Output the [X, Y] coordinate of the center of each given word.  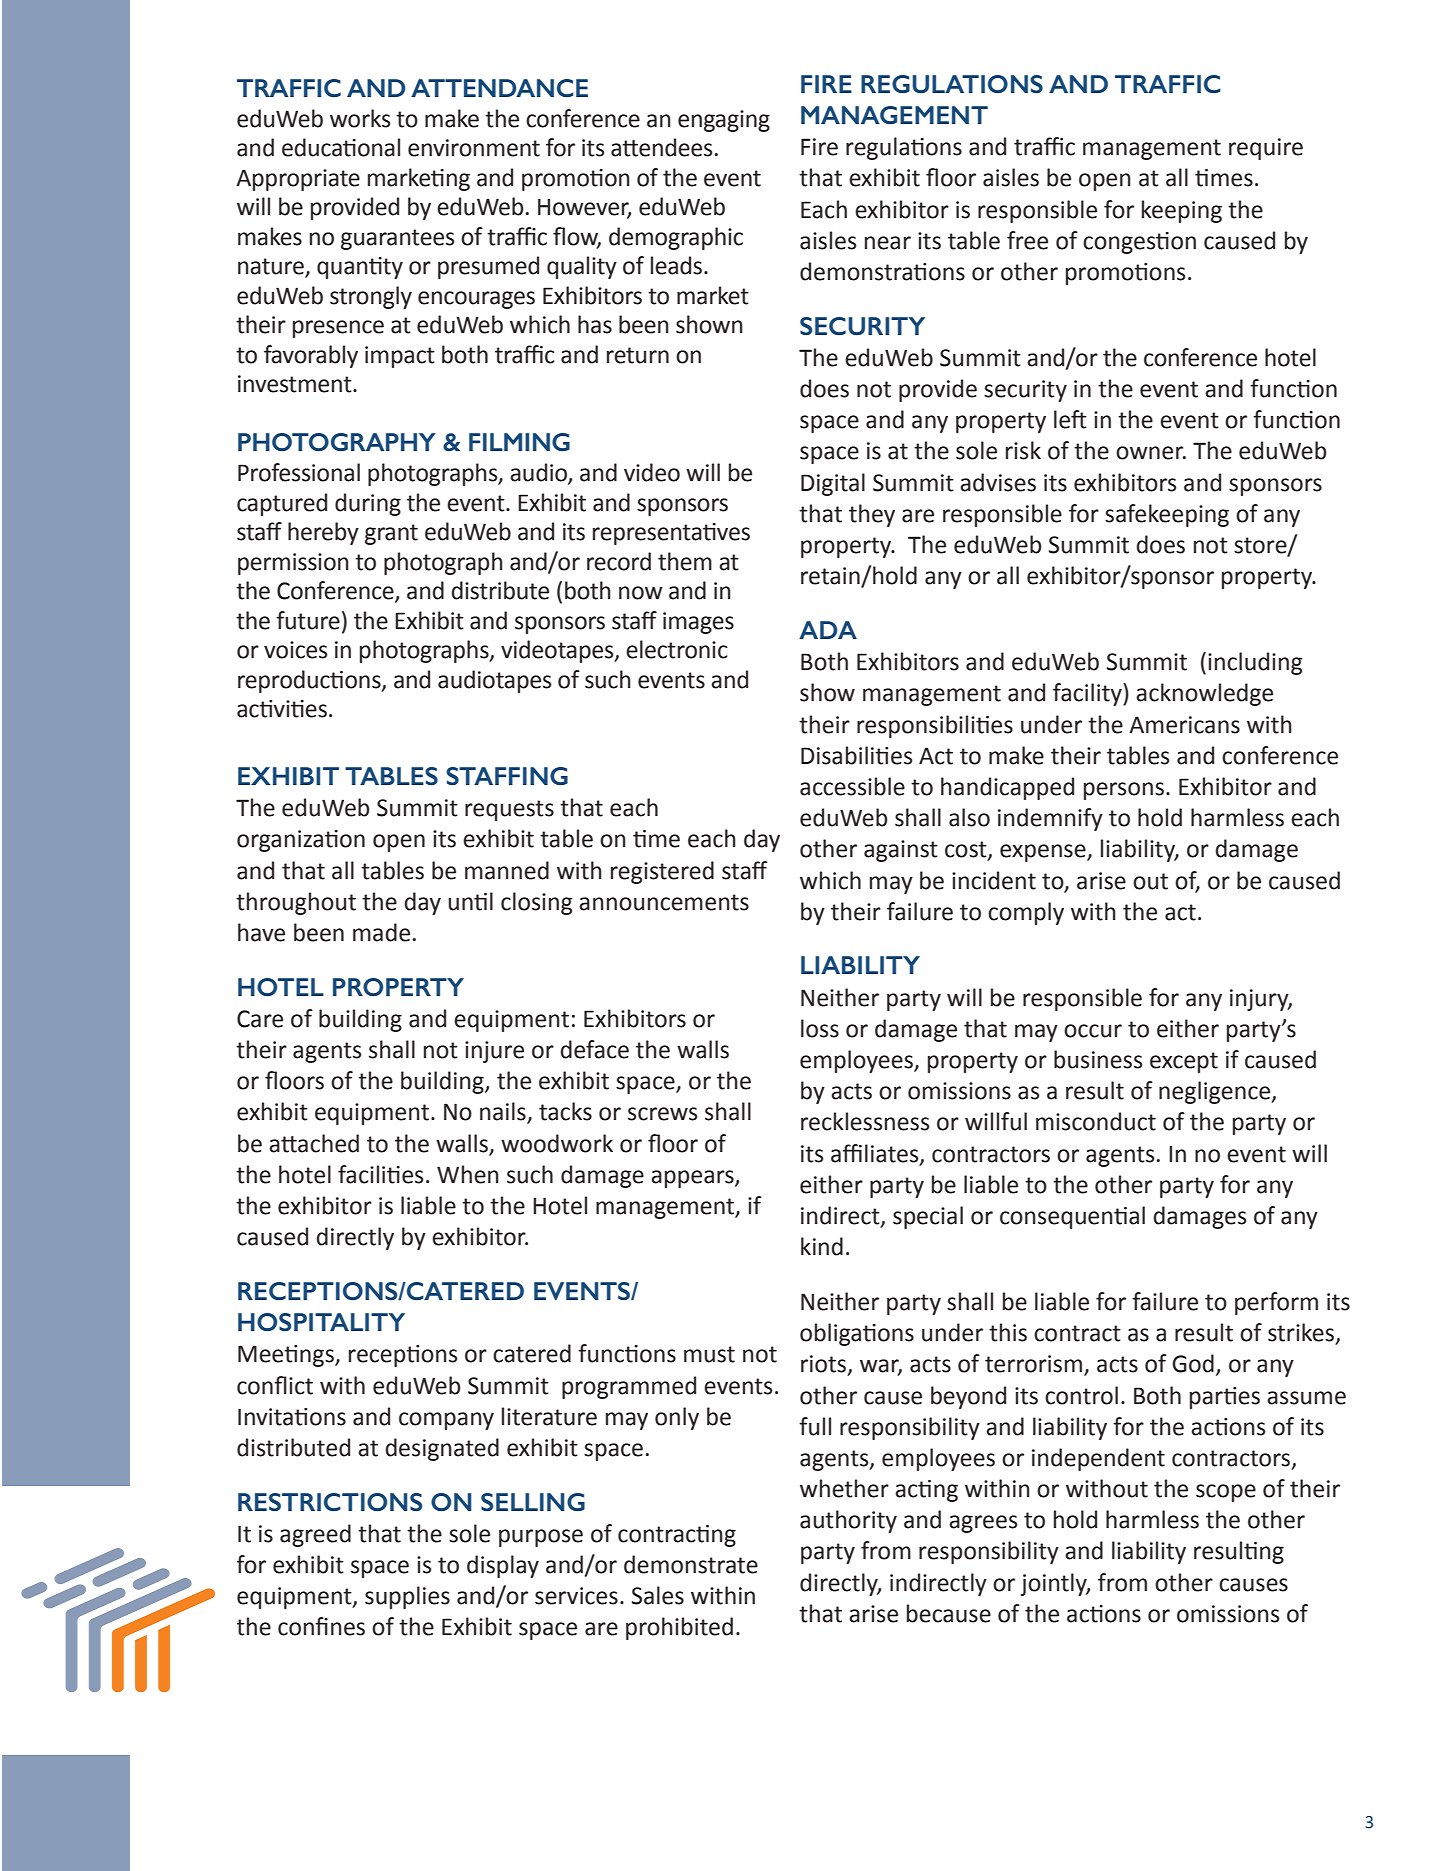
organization [301, 841]
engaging [724, 121]
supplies [407, 1597]
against [901, 851]
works [360, 118]
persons [1124, 791]
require [1266, 149]
